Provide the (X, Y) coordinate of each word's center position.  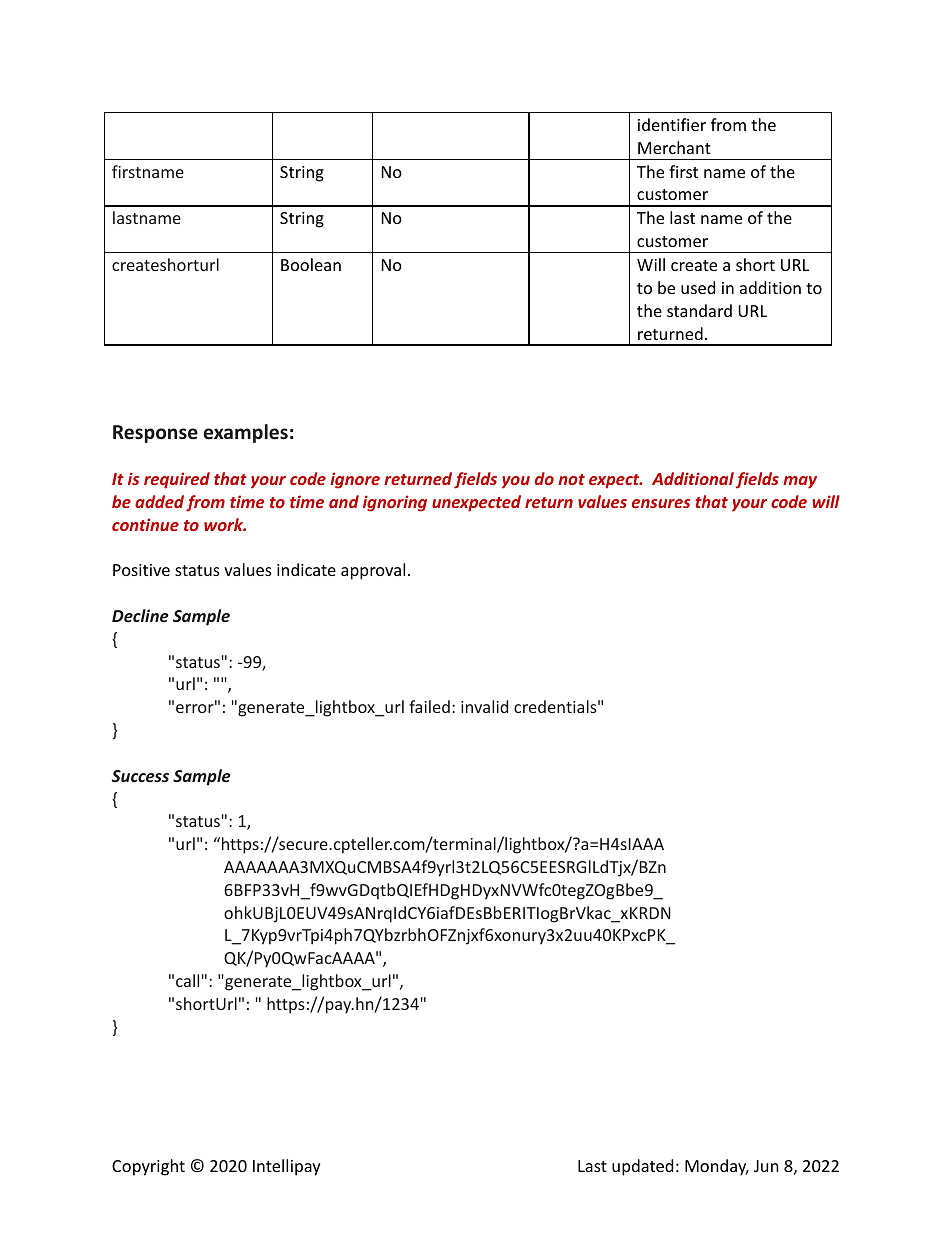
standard (699, 310)
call (187, 980)
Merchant (674, 147)
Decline (140, 615)
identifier (672, 124)
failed (429, 706)
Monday (717, 1167)
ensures (661, 503)
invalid (484, 706)
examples (246, 433)
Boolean (311, 264)
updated (642, 1167)
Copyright (148, 1167)
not (571, 479)
